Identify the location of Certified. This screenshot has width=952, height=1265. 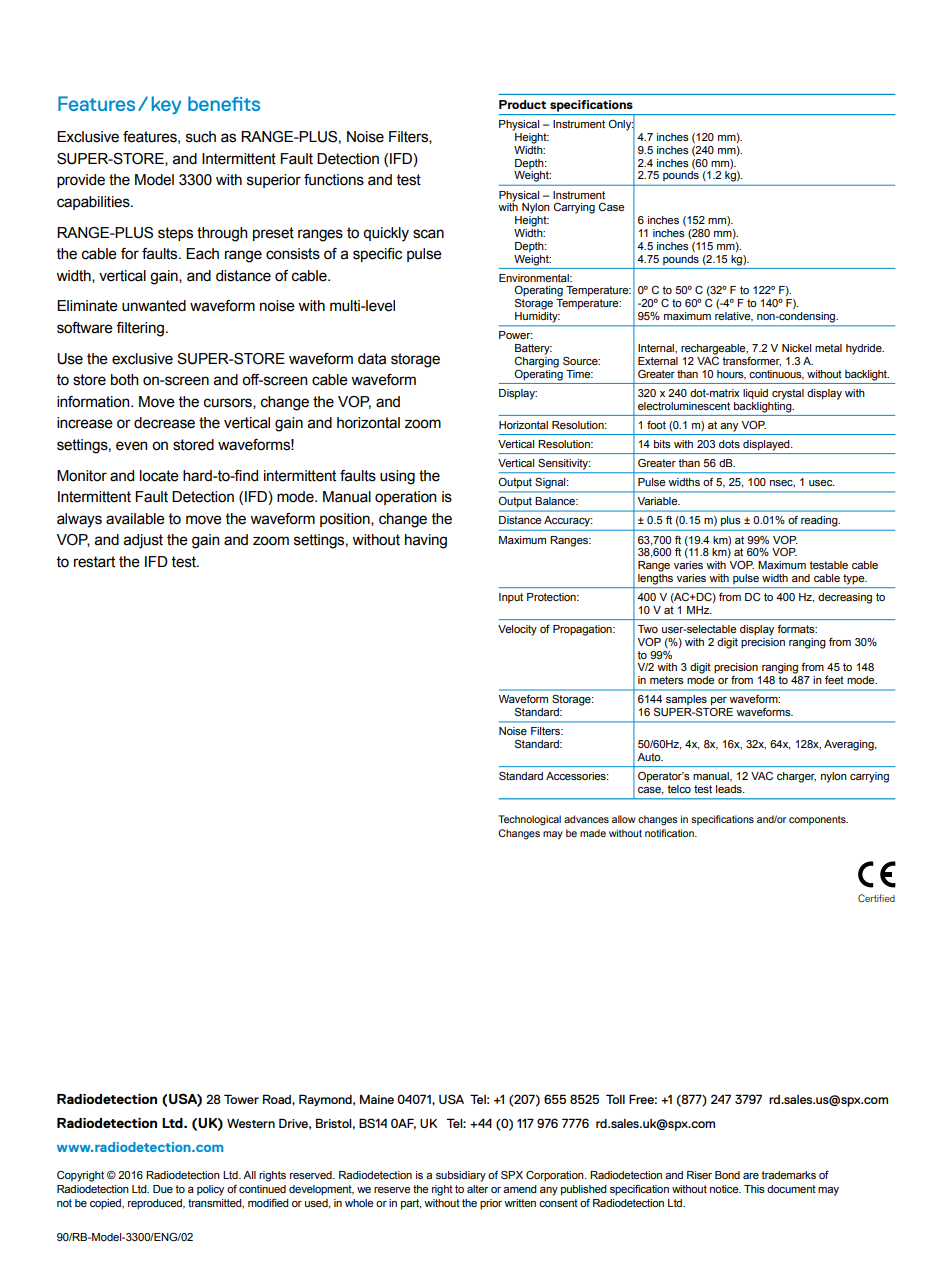
(876, 898).
